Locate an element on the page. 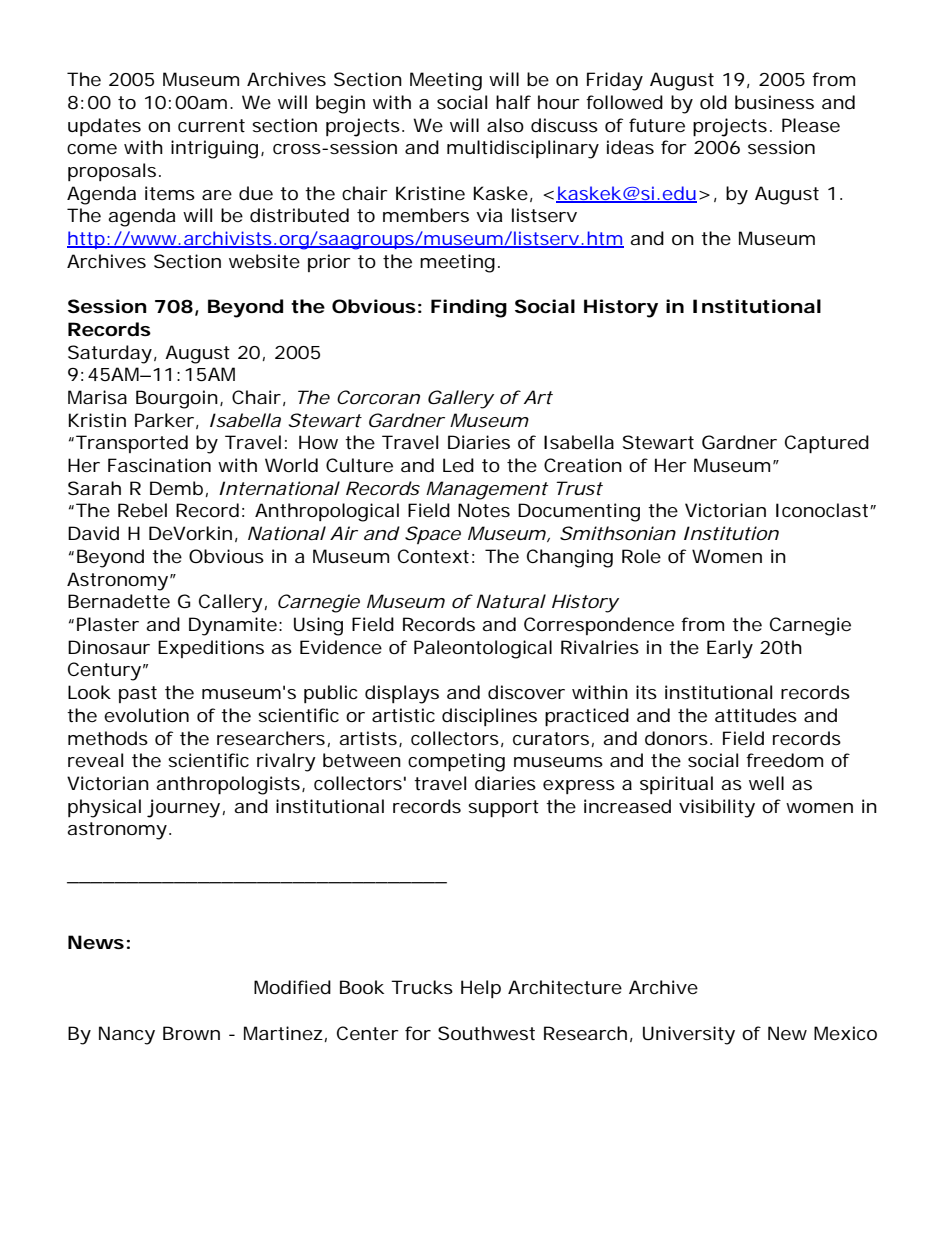  Iconoclast is located at coordinates (823, 510).
